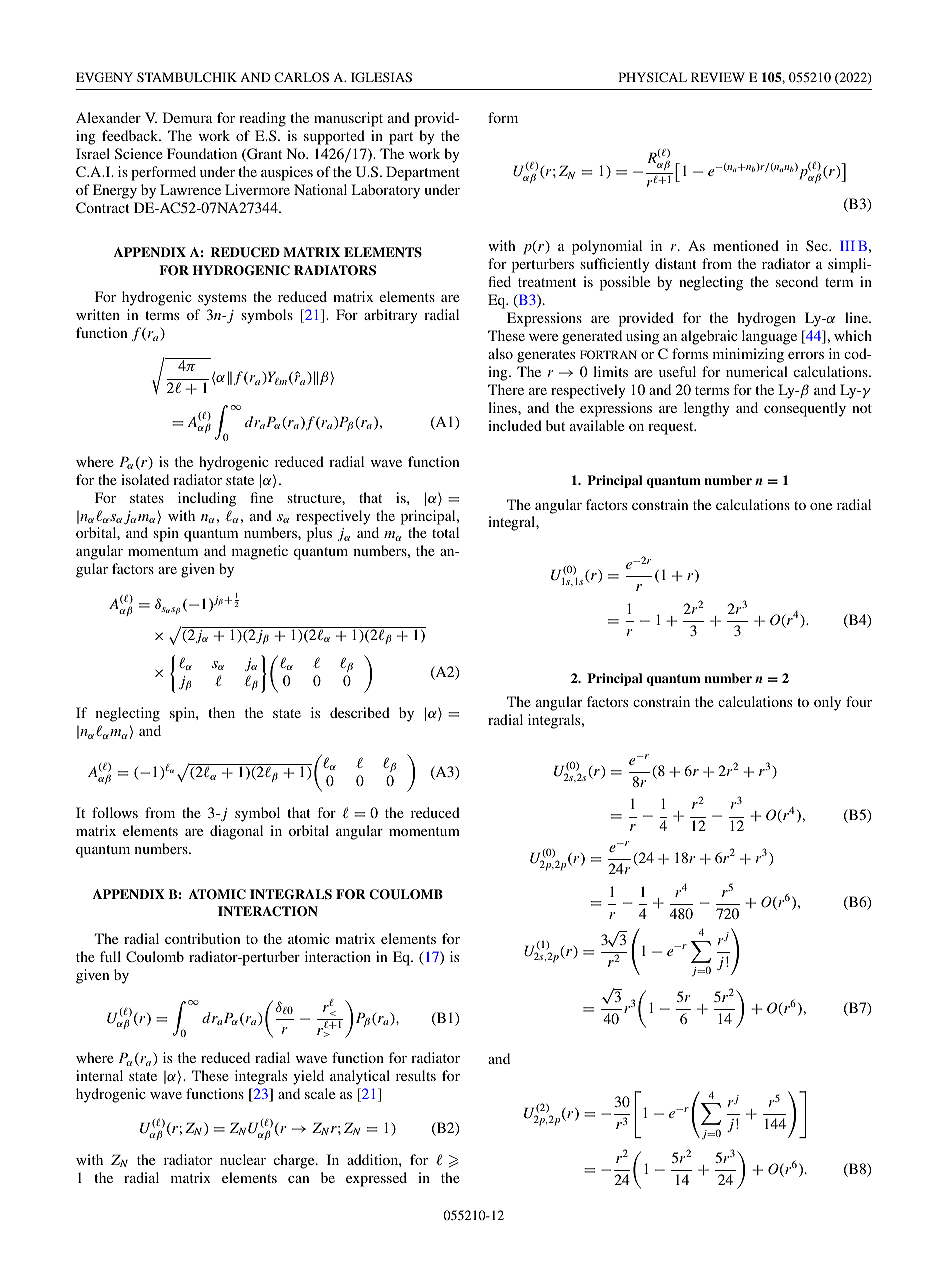 This screenshot has height=1270, width=952. What do you see at coordinates (202, 153) in the screenshot?
I see `Foundation` at bounding box center [202, 153].
